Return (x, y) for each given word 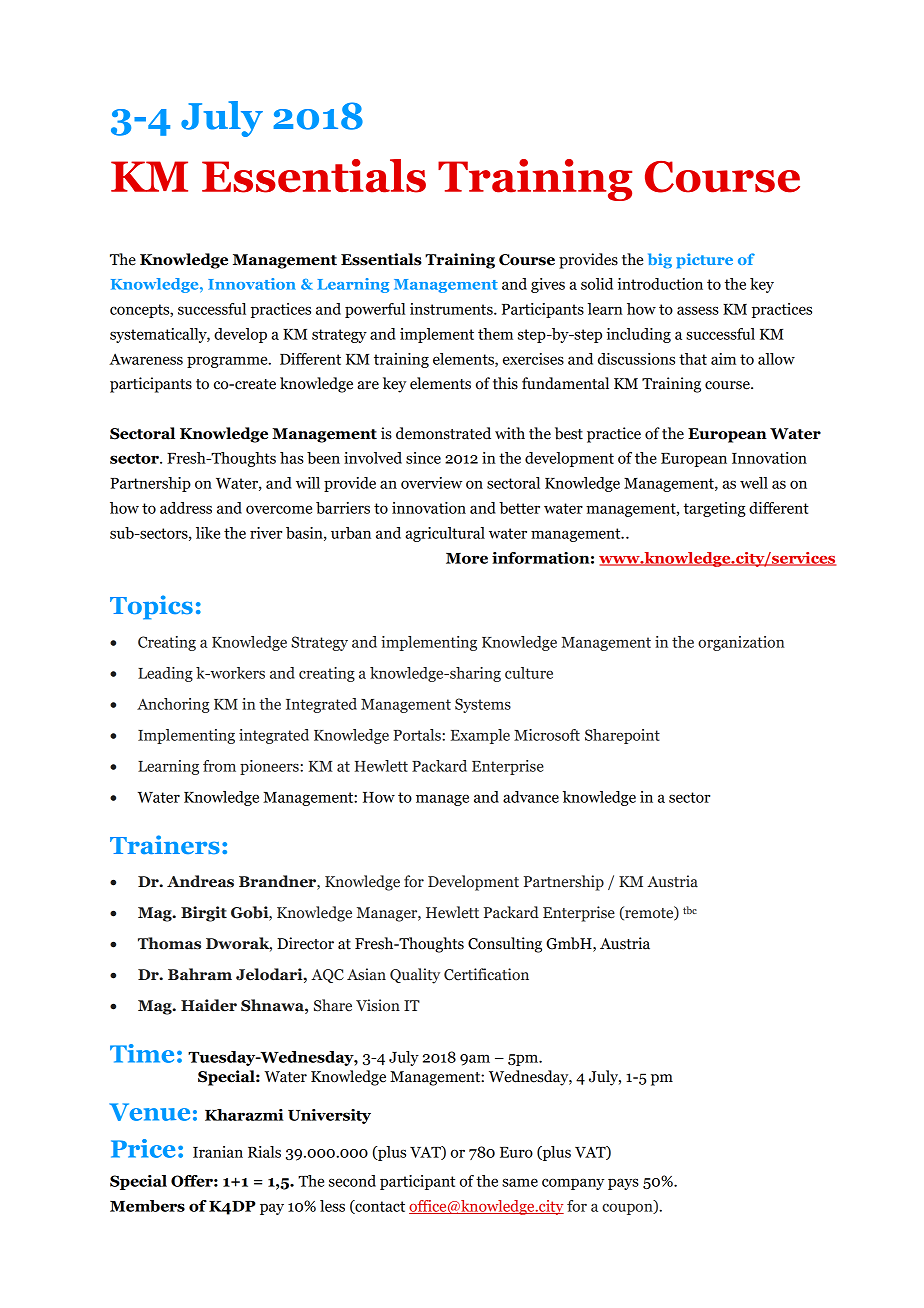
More (467, 558)
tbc (690, 910)
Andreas (200, 881)
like (208, 533)
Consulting (505, 945)
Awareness (146, 359)
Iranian (218, 1152)
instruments (452, 309)
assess (698, 310)
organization (741, 643)
